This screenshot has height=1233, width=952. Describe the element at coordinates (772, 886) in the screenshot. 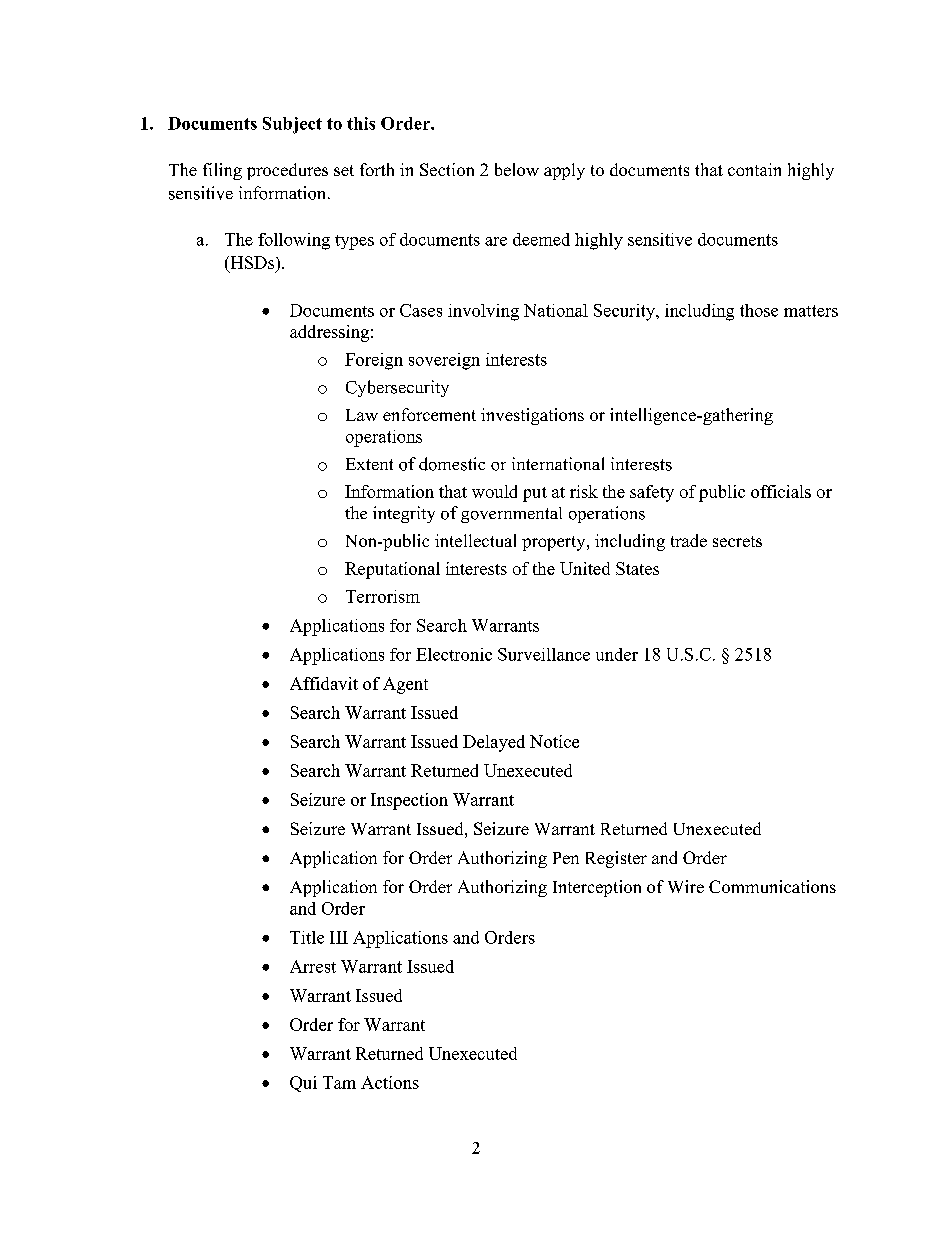

I see `Communications` at that location.
